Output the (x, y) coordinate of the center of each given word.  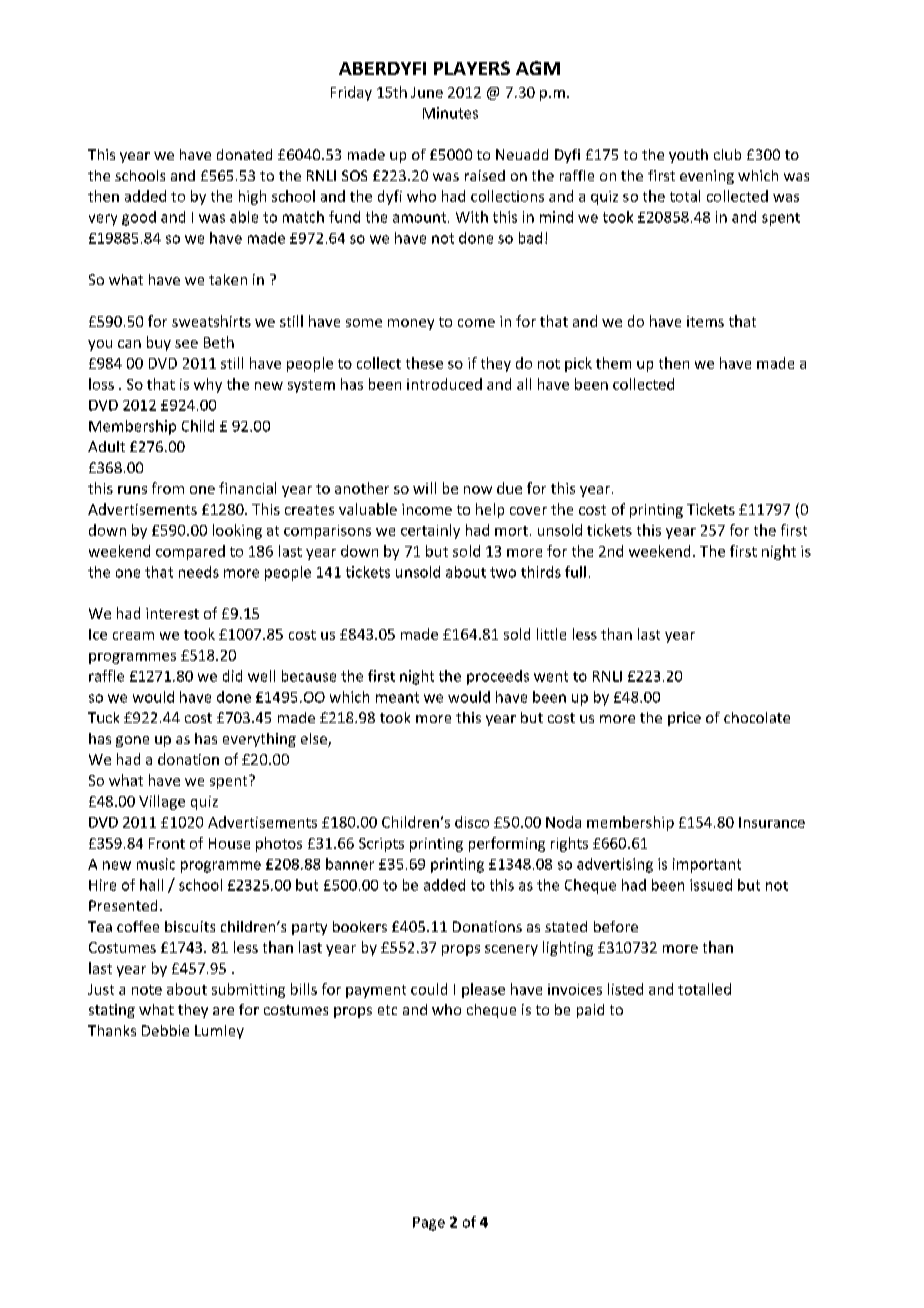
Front (167, 843)
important (707, 865)
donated (244, 154)
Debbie (165, 1030)
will (424, 488)
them (613, 363)
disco (472, 822)
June (427, 92)
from (168, 488)
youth (688, 156)
